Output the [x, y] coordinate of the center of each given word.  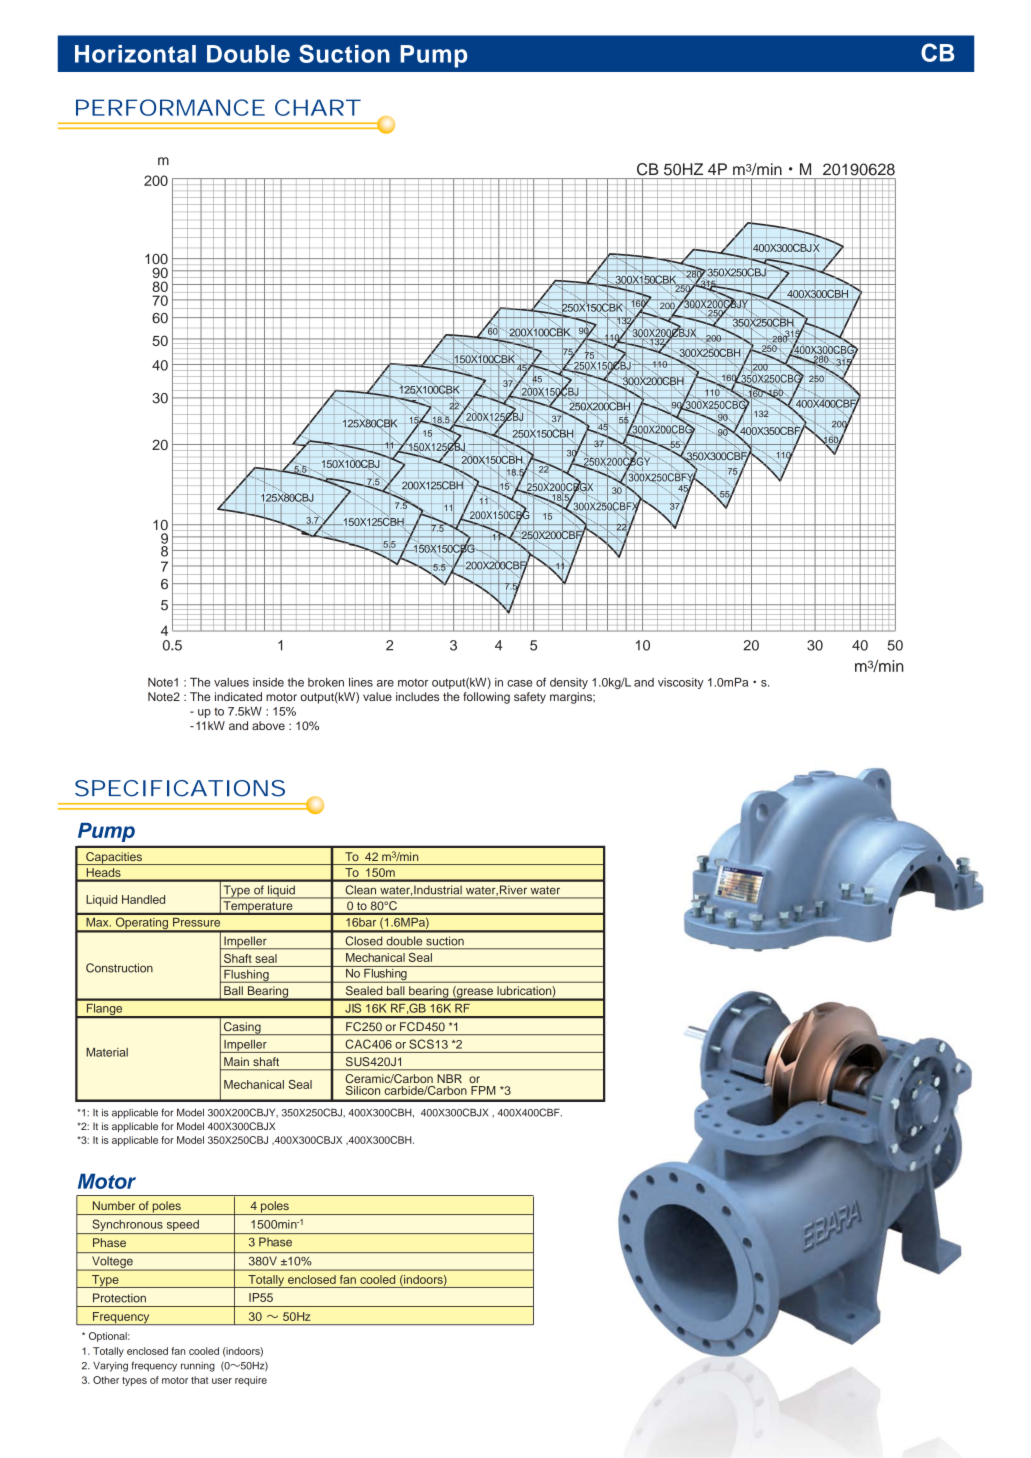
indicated [238, 696]
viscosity [681, 683]
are [385, 683]
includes [417, 696]
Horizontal [135, 54]
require [251, 1381]
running [198, 1367]
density [569, 683]
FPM [483, 1090]
